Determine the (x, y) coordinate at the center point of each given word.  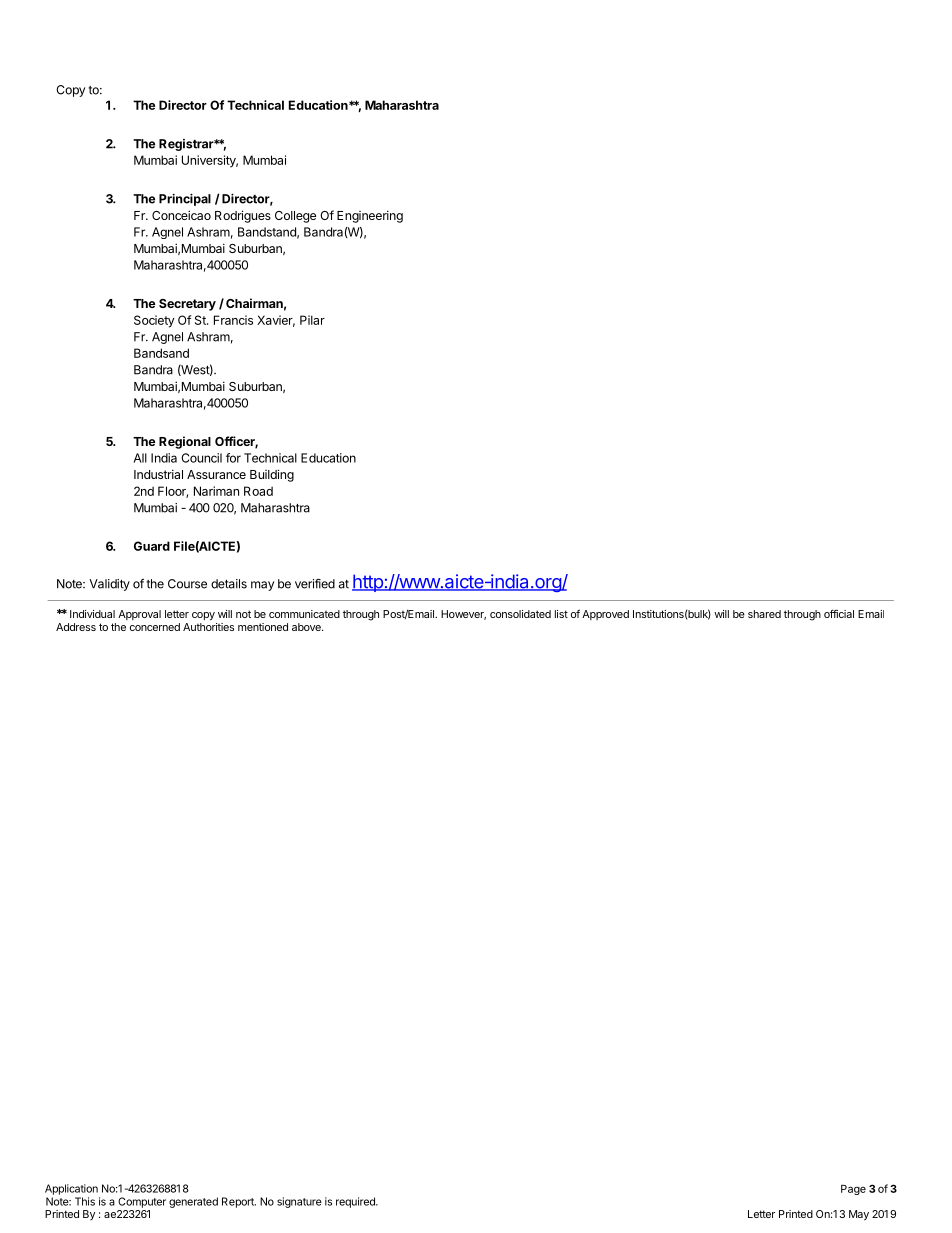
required (356, 1202)
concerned (155, 627)
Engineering (370, 216)
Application (71, 1189)
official (839, 613)
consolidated (520, 614)
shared (764, 614)
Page (853, 1190)
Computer (142, 1202)
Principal (185, 199)
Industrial (158, 474)
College (295, 217)
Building (272, 475)
